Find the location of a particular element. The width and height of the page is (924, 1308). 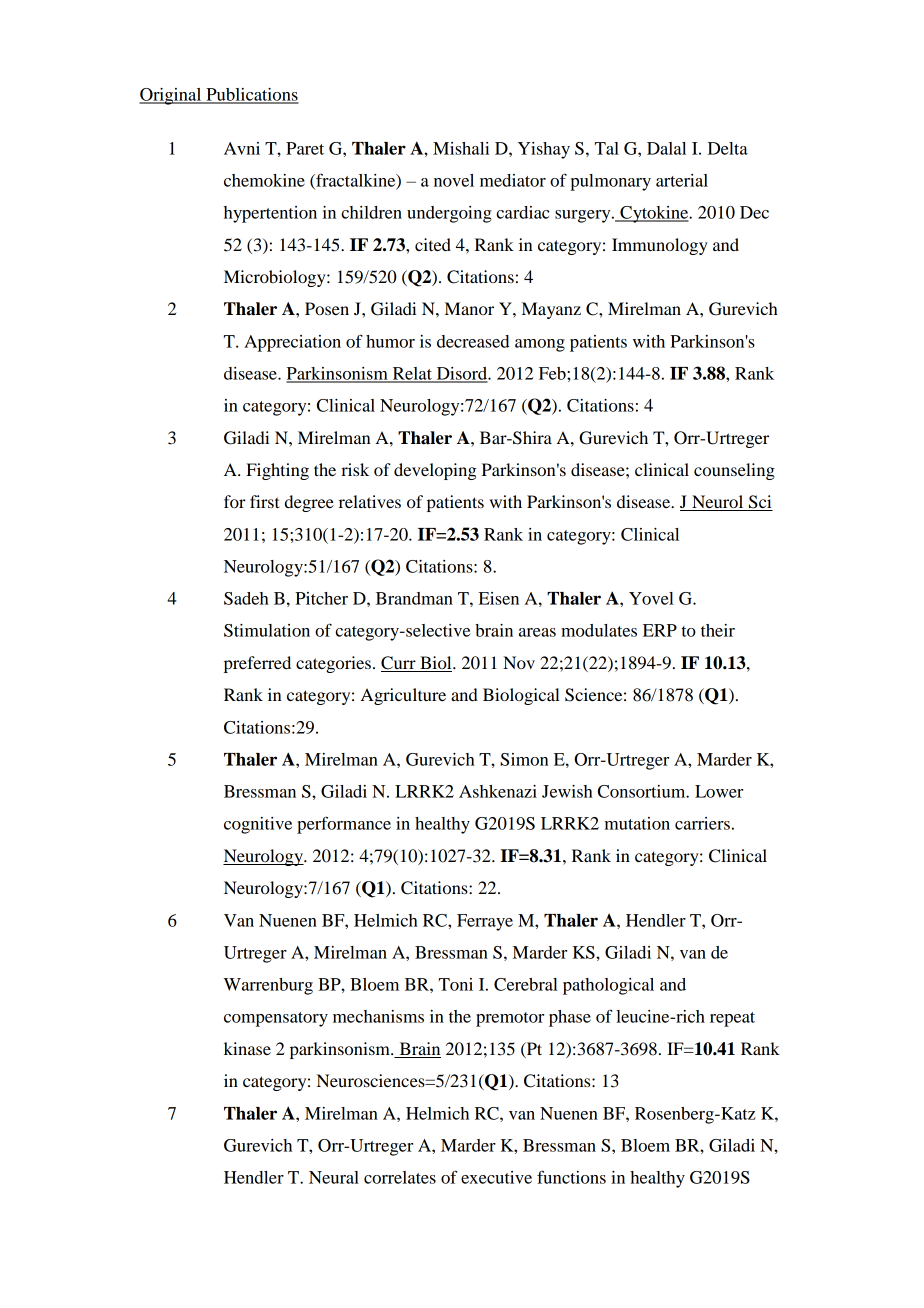

Toni is located at coordinates (456, 984).
